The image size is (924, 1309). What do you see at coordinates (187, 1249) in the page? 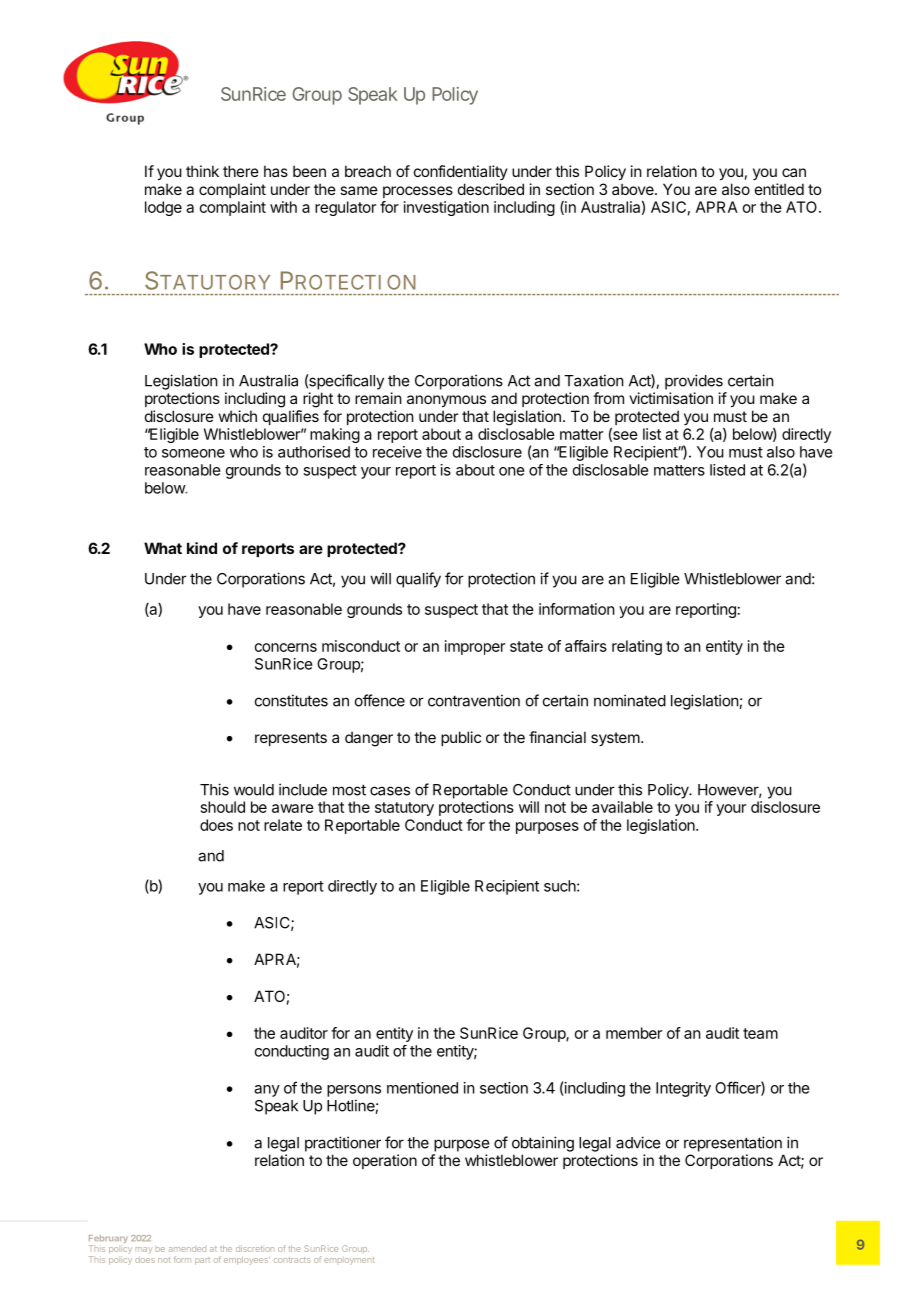
I see `amended` at bounding box center [187, 1249].
